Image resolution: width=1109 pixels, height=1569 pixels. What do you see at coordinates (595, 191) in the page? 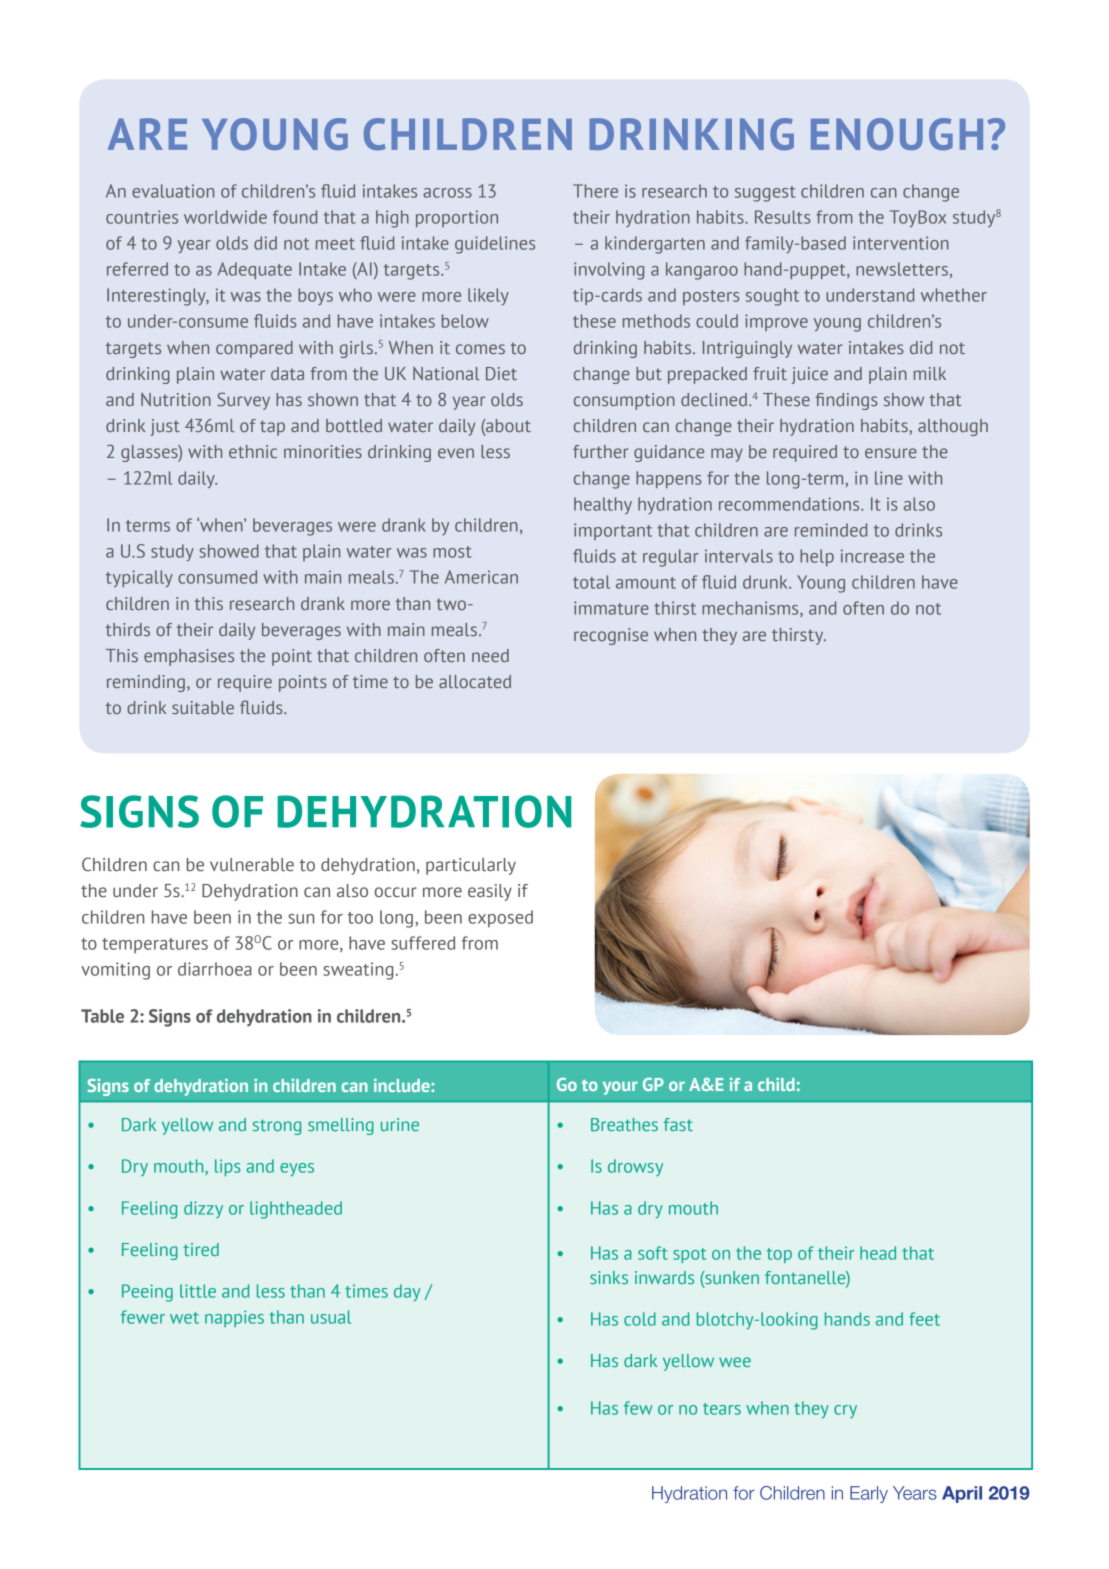
I see `There` at bounding box center [595, 191].
